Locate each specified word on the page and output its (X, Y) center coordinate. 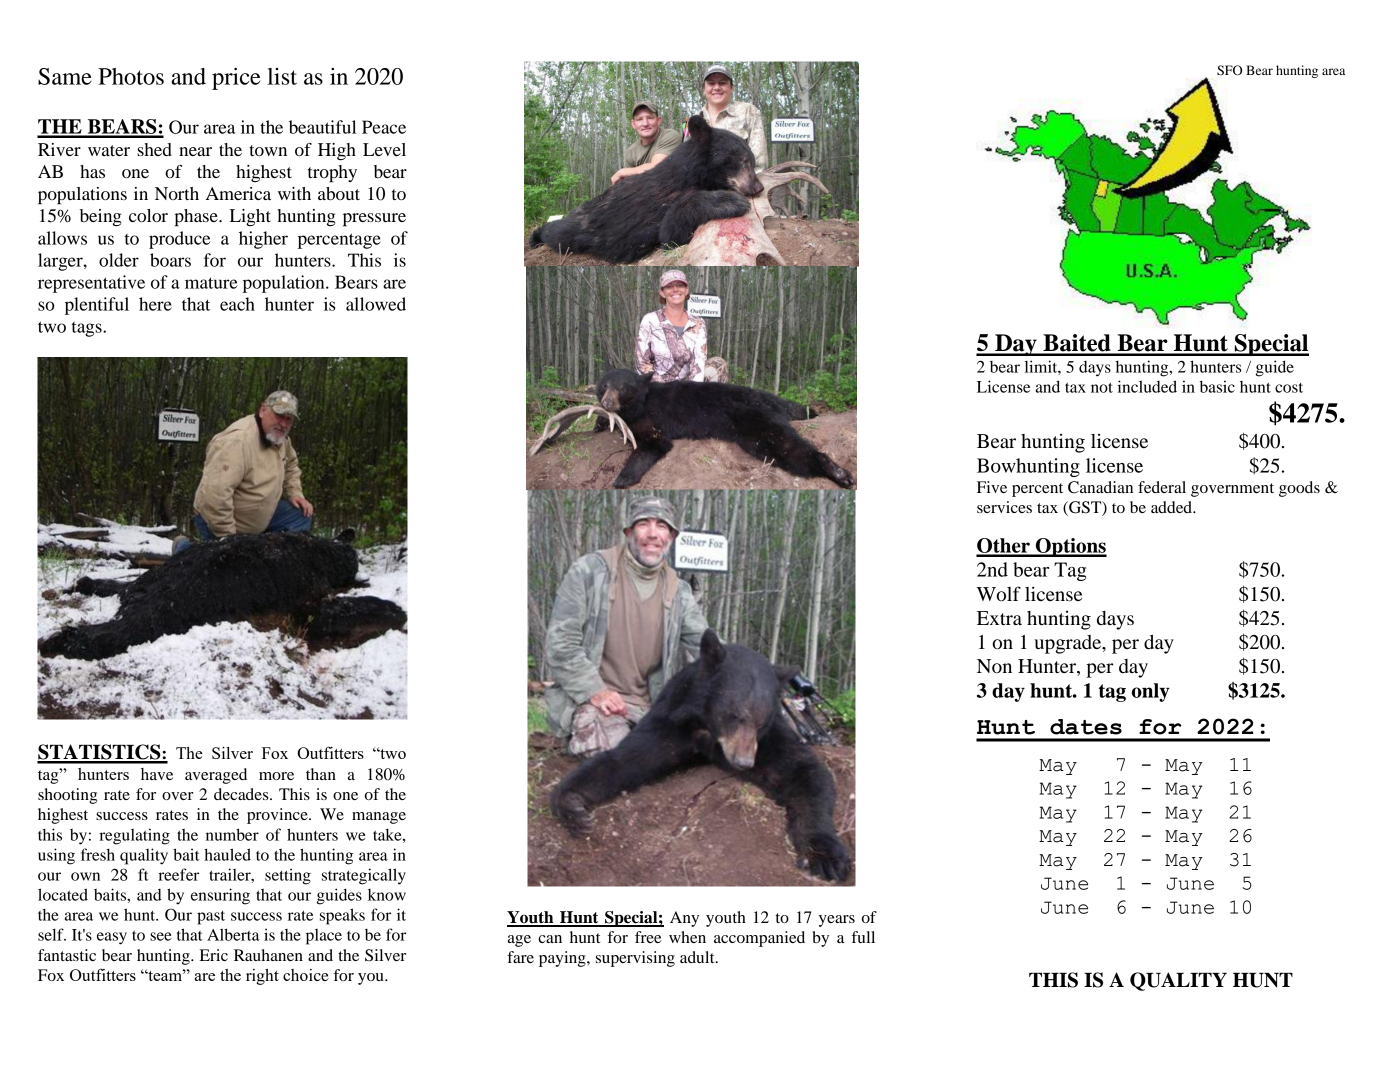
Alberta (233, 934)
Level (384, 149)
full (863, 937)
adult (698, 957)
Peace (384, 127)
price (236, 78)
